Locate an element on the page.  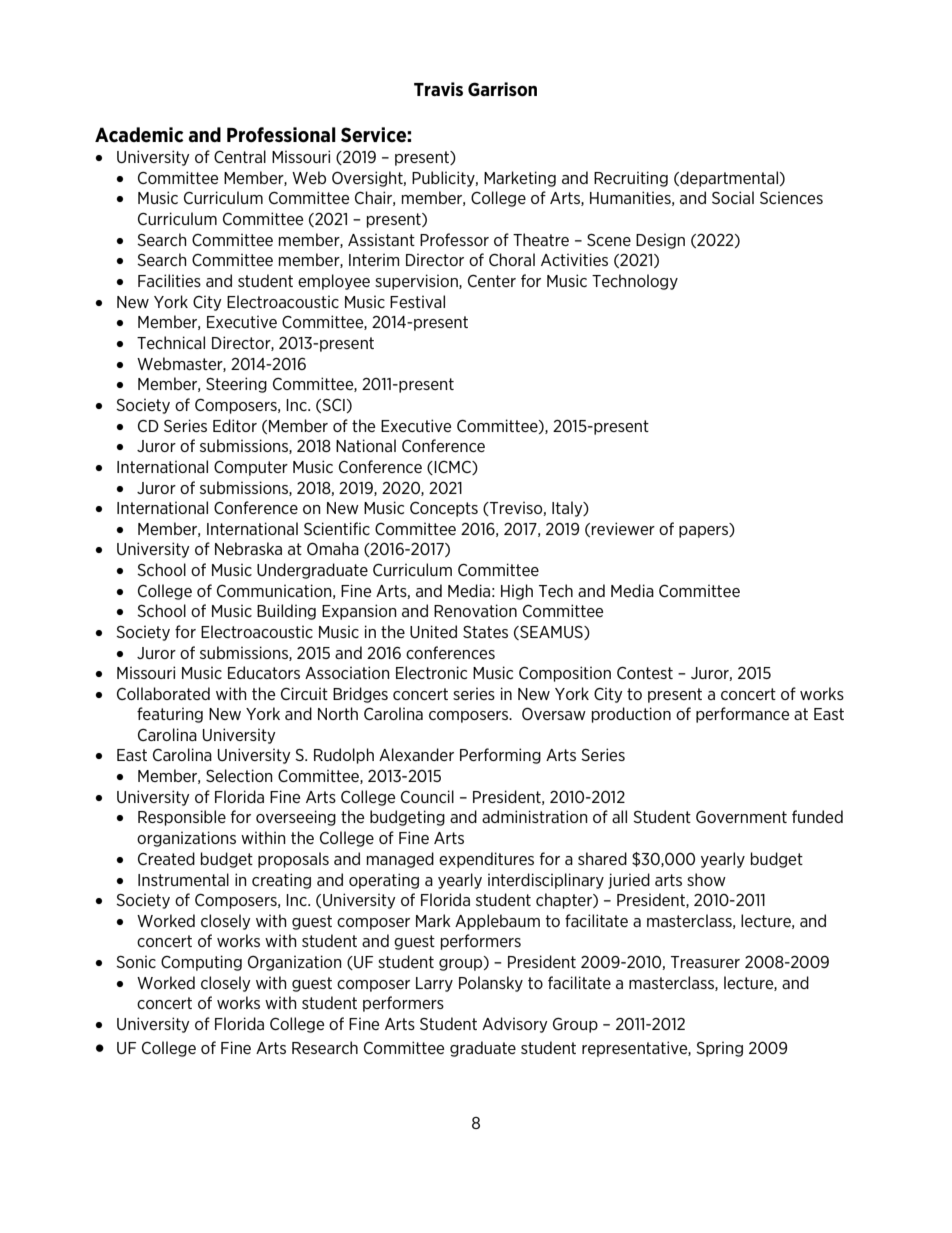
Nebraska is located at coordinates (248, 548).
